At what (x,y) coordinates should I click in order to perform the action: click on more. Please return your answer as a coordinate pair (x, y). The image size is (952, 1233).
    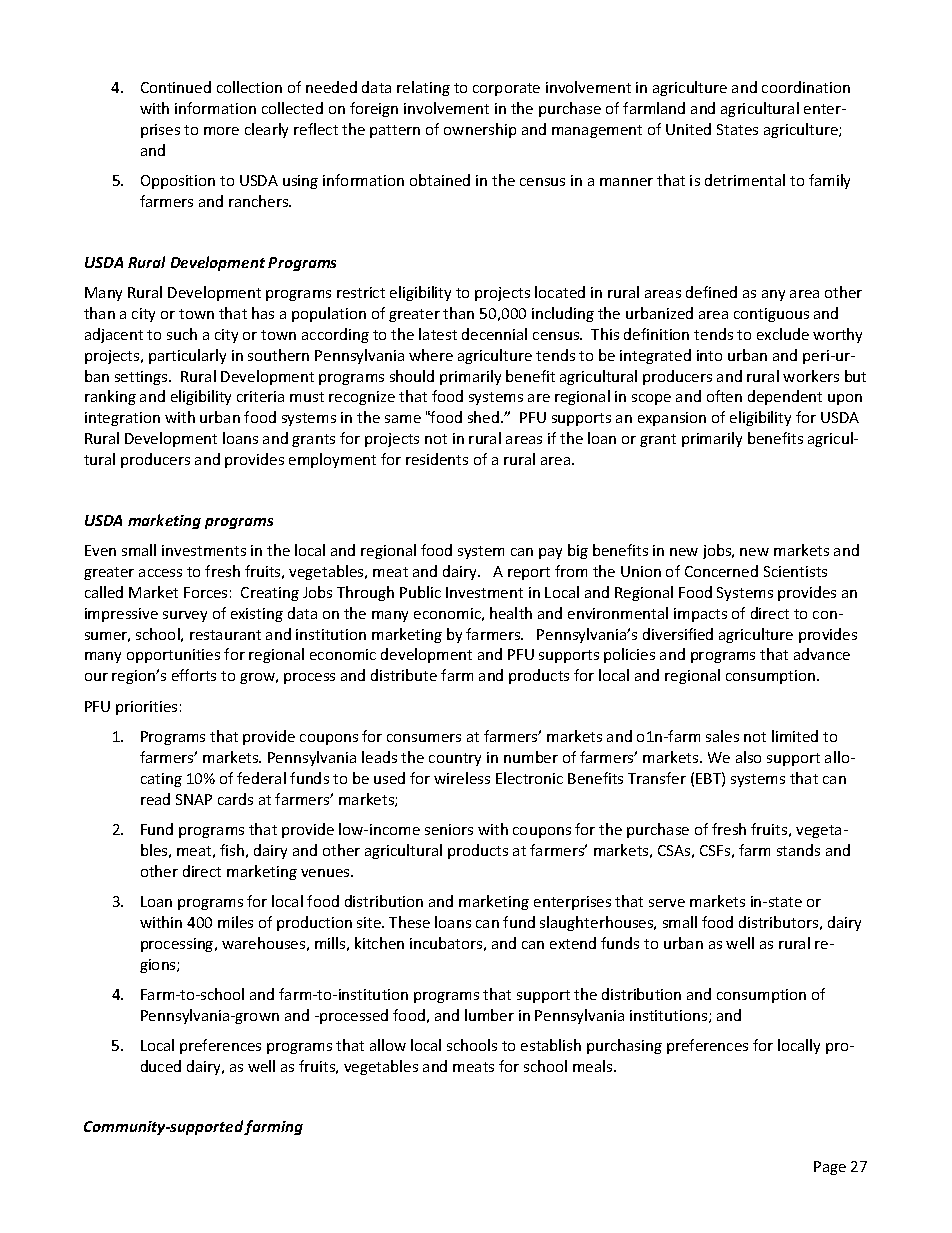
    Looking at the image, I should click on (221, 131).
